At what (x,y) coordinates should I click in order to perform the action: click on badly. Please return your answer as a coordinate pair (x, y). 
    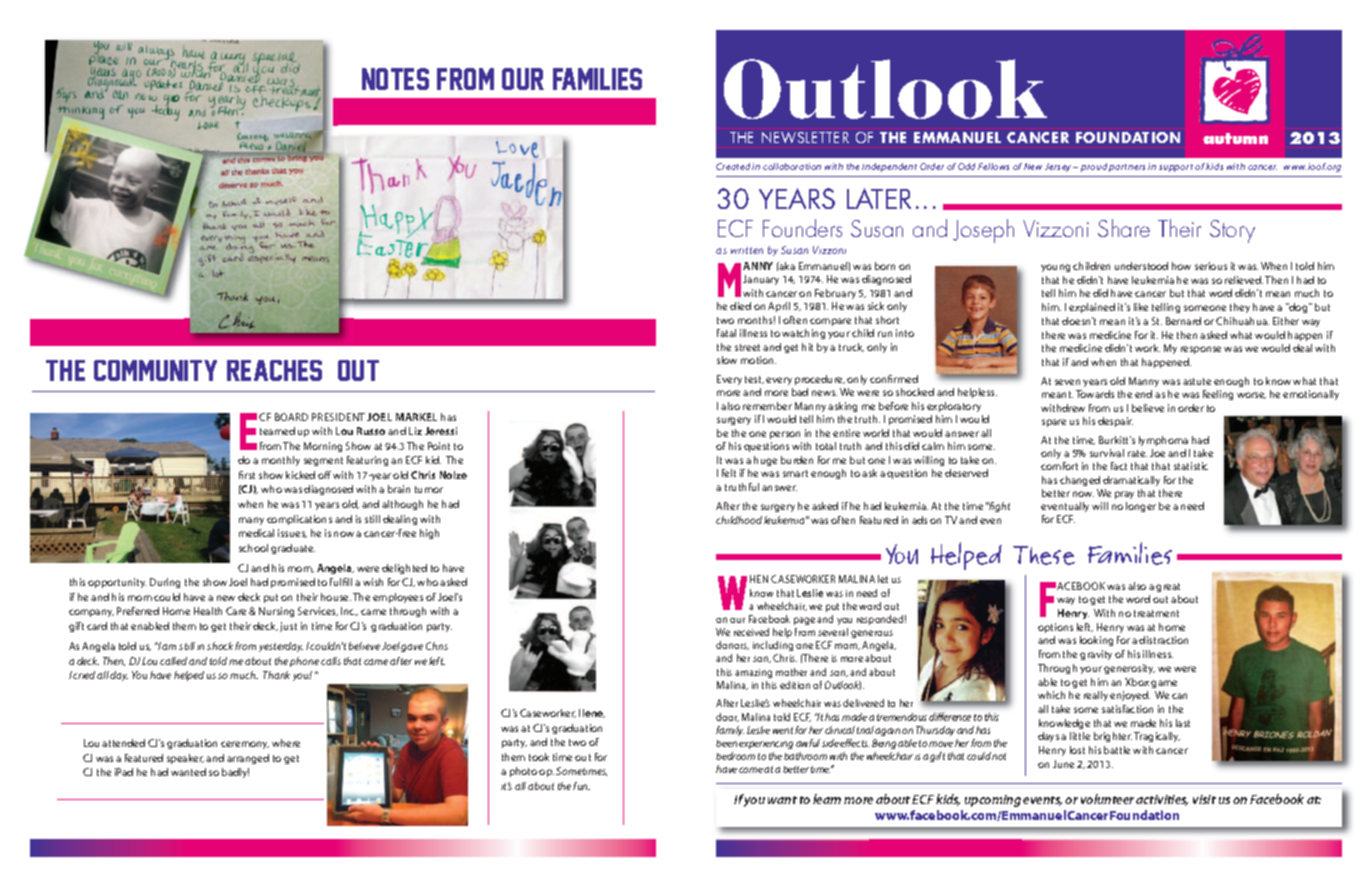
    Looking at the image, I should click on (235, 773).
